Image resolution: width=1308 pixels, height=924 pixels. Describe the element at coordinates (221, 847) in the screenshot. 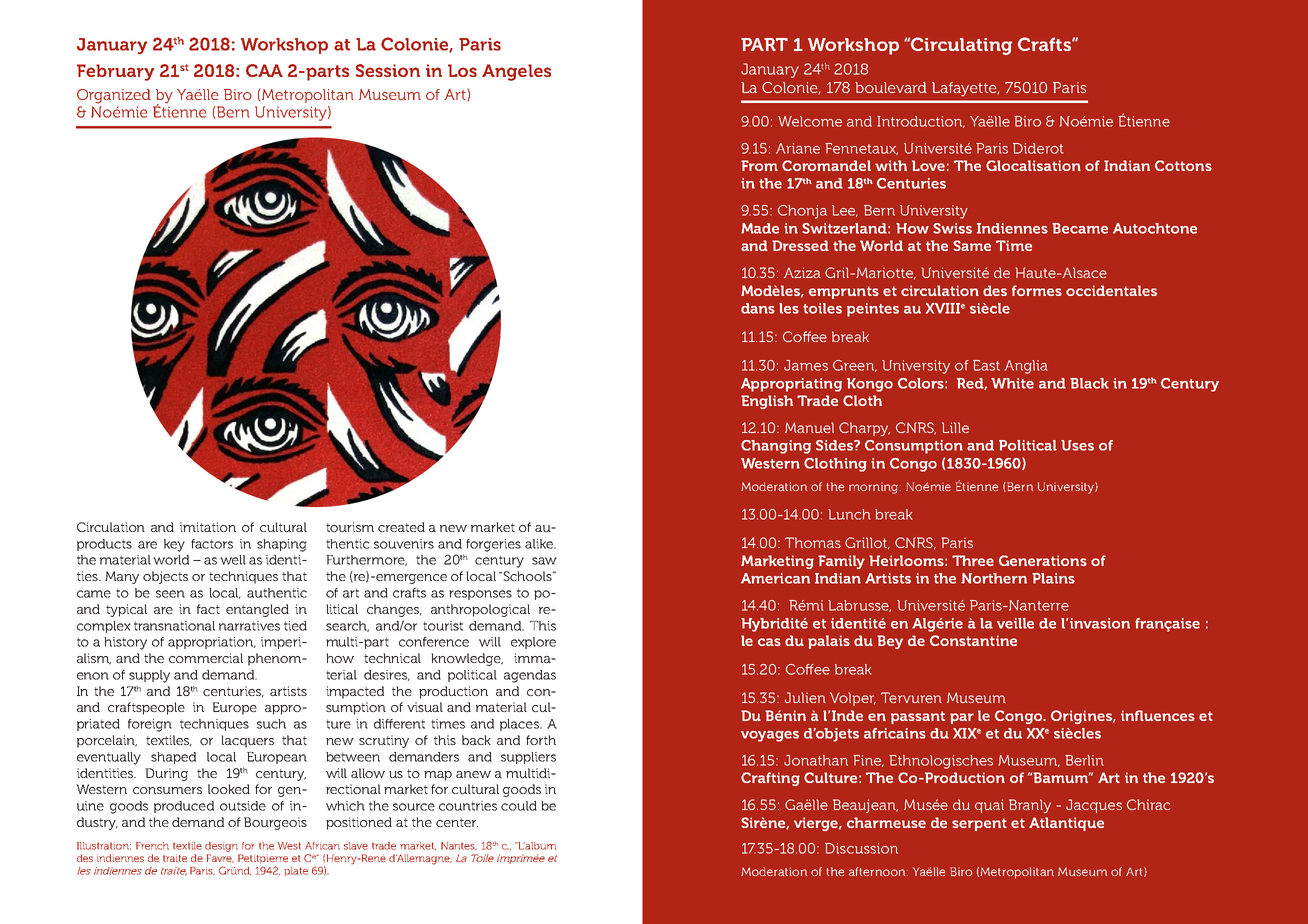

I see `design` at that location.
